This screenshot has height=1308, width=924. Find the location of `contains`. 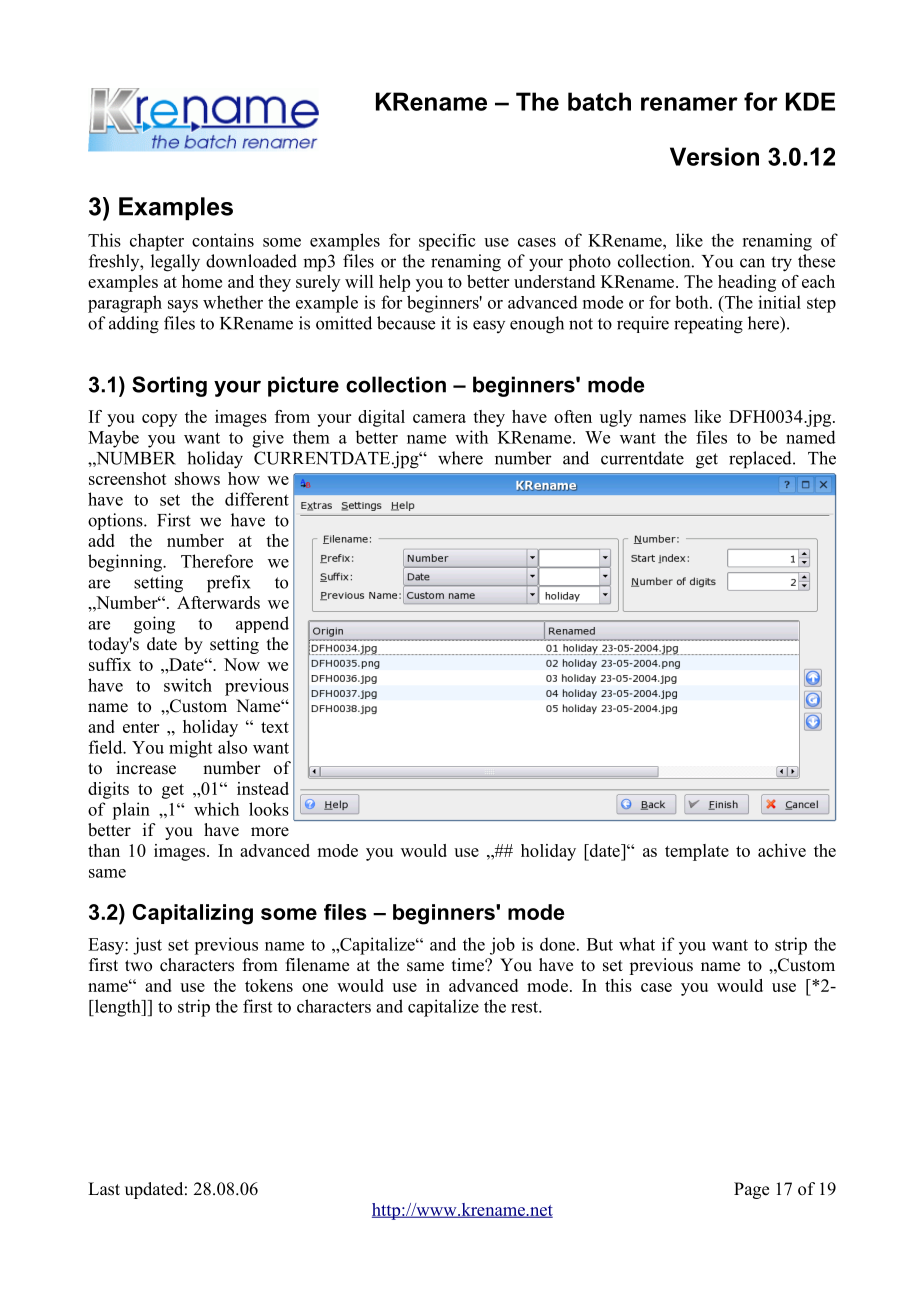

contains is located at coordinates (223, 240).
